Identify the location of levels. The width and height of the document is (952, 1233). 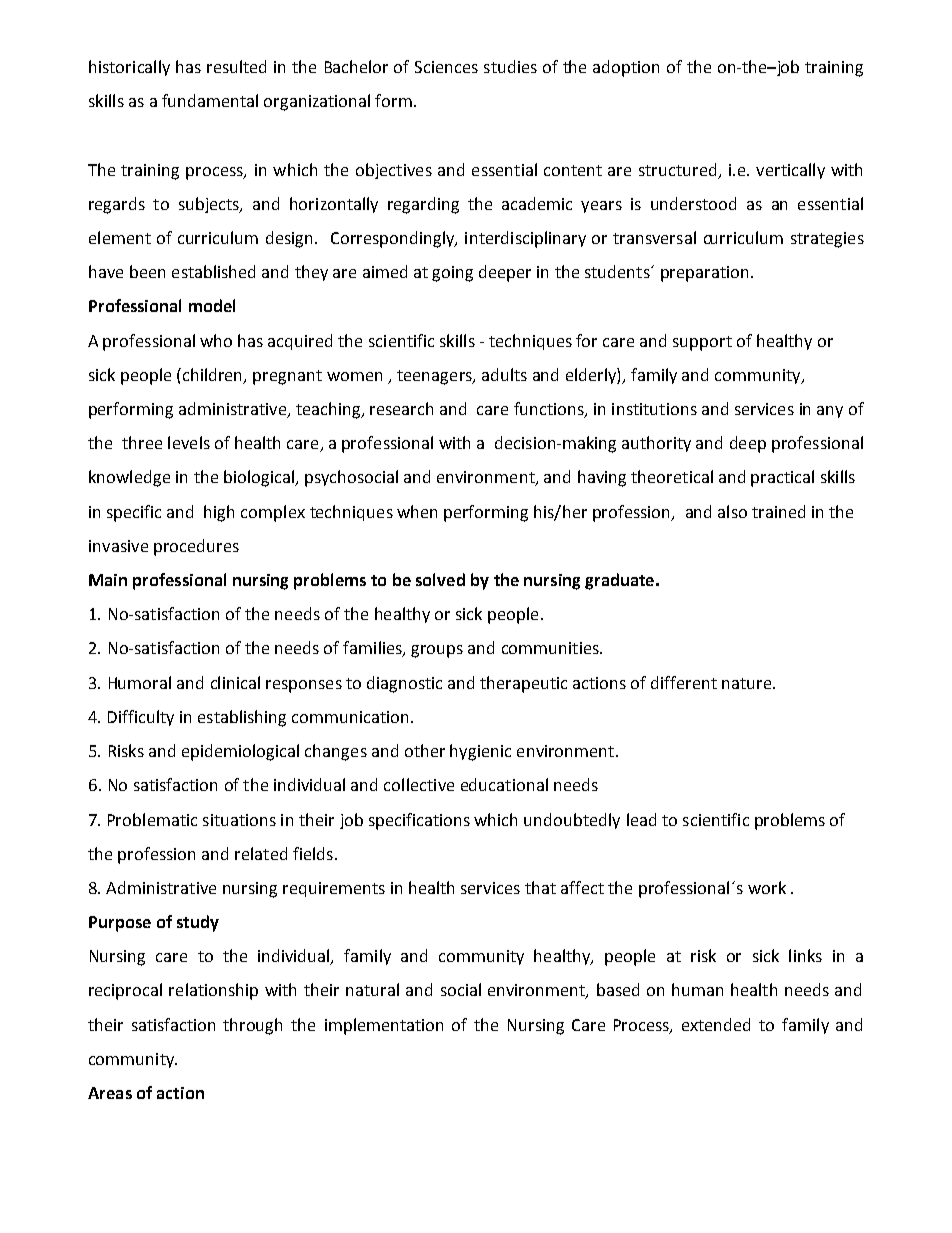
(189, 442).
